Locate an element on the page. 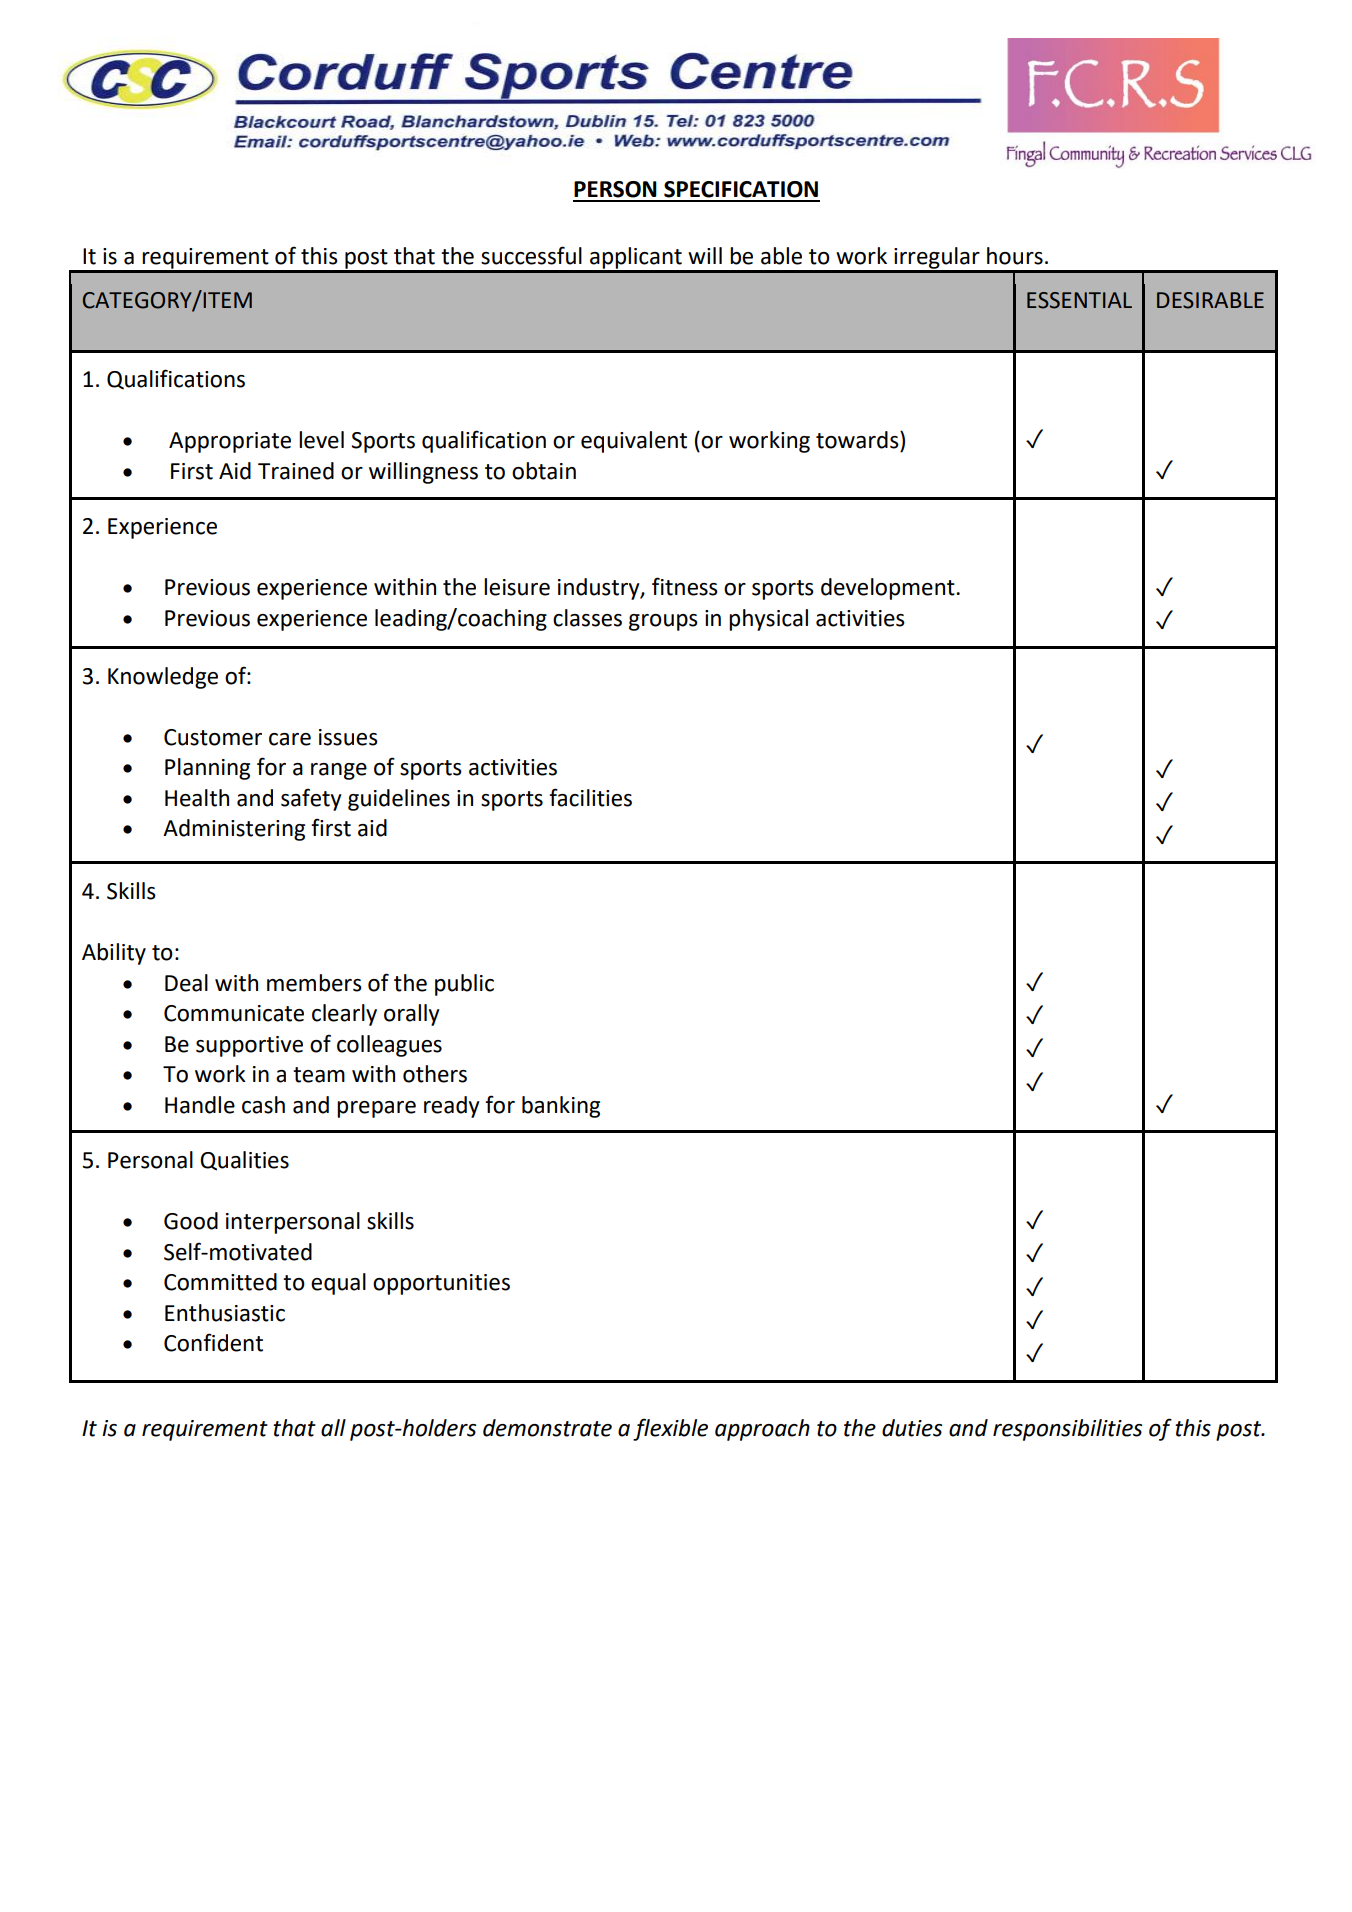 Image resolution: width=1352 pixels, height=1912 pixels. hours is located at coordinates (1015, 256).
